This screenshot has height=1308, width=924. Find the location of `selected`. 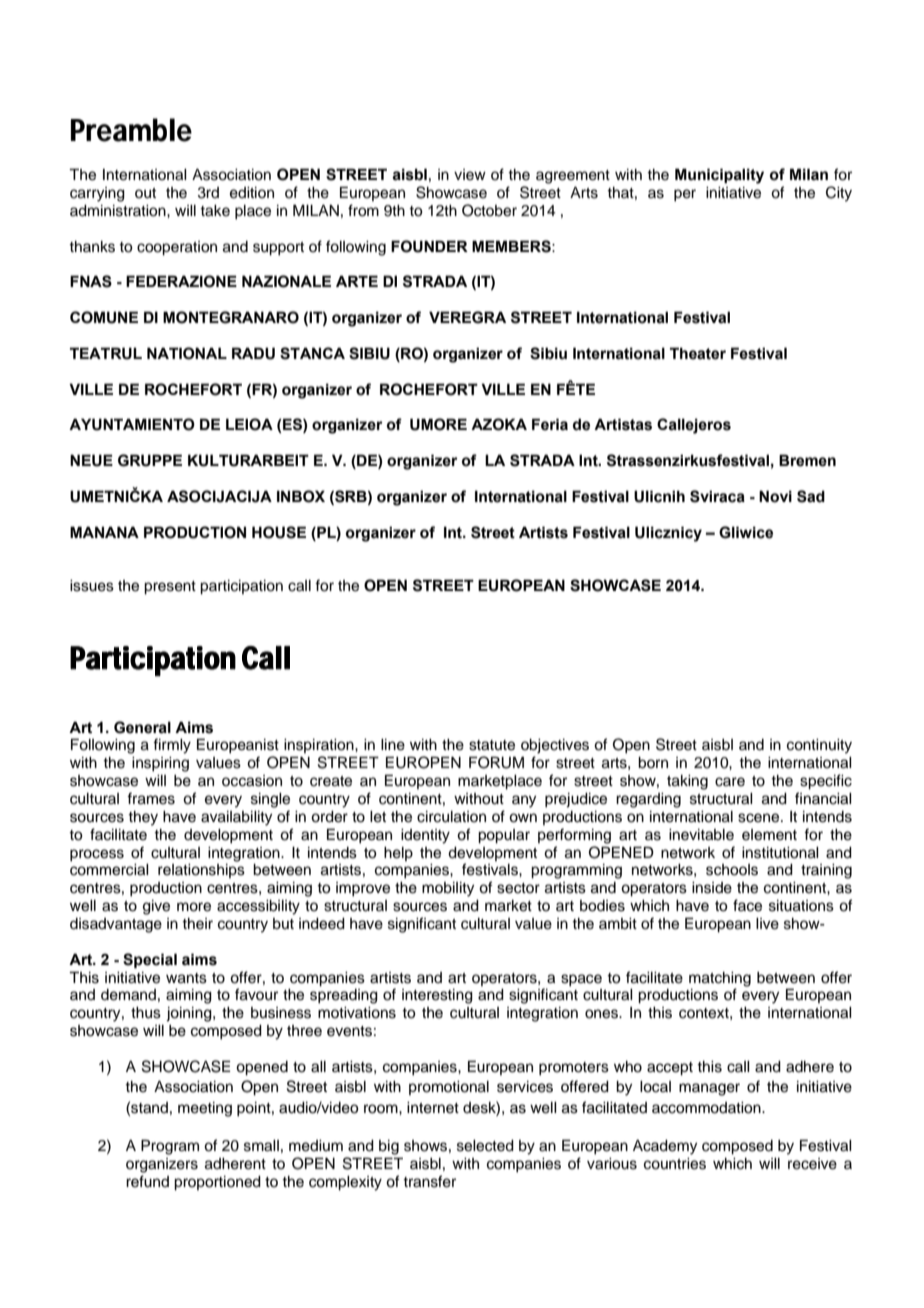

selected is located at coordinates (485, 1146).
